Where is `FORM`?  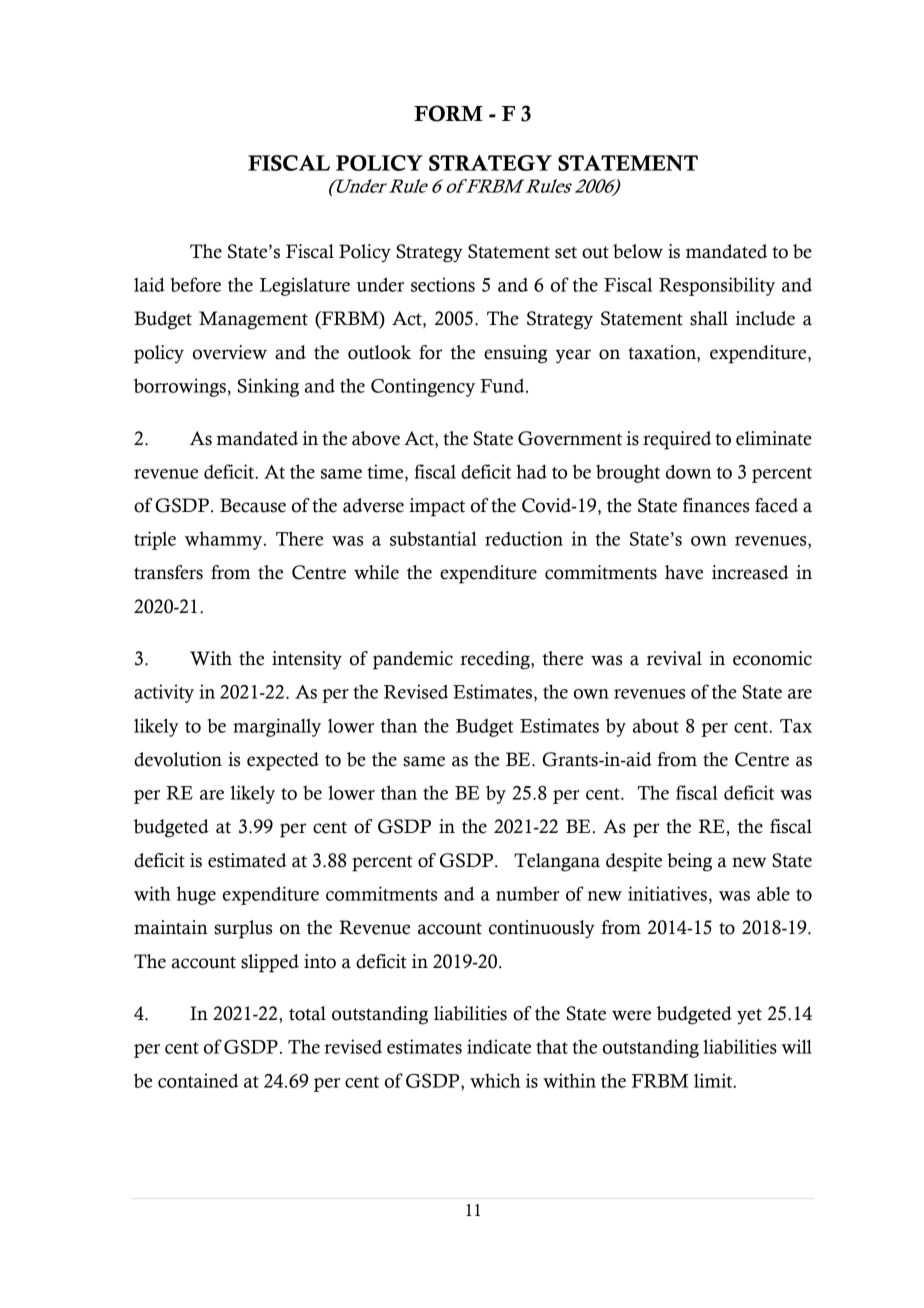
FORM is located at coordinates (448, 113).
